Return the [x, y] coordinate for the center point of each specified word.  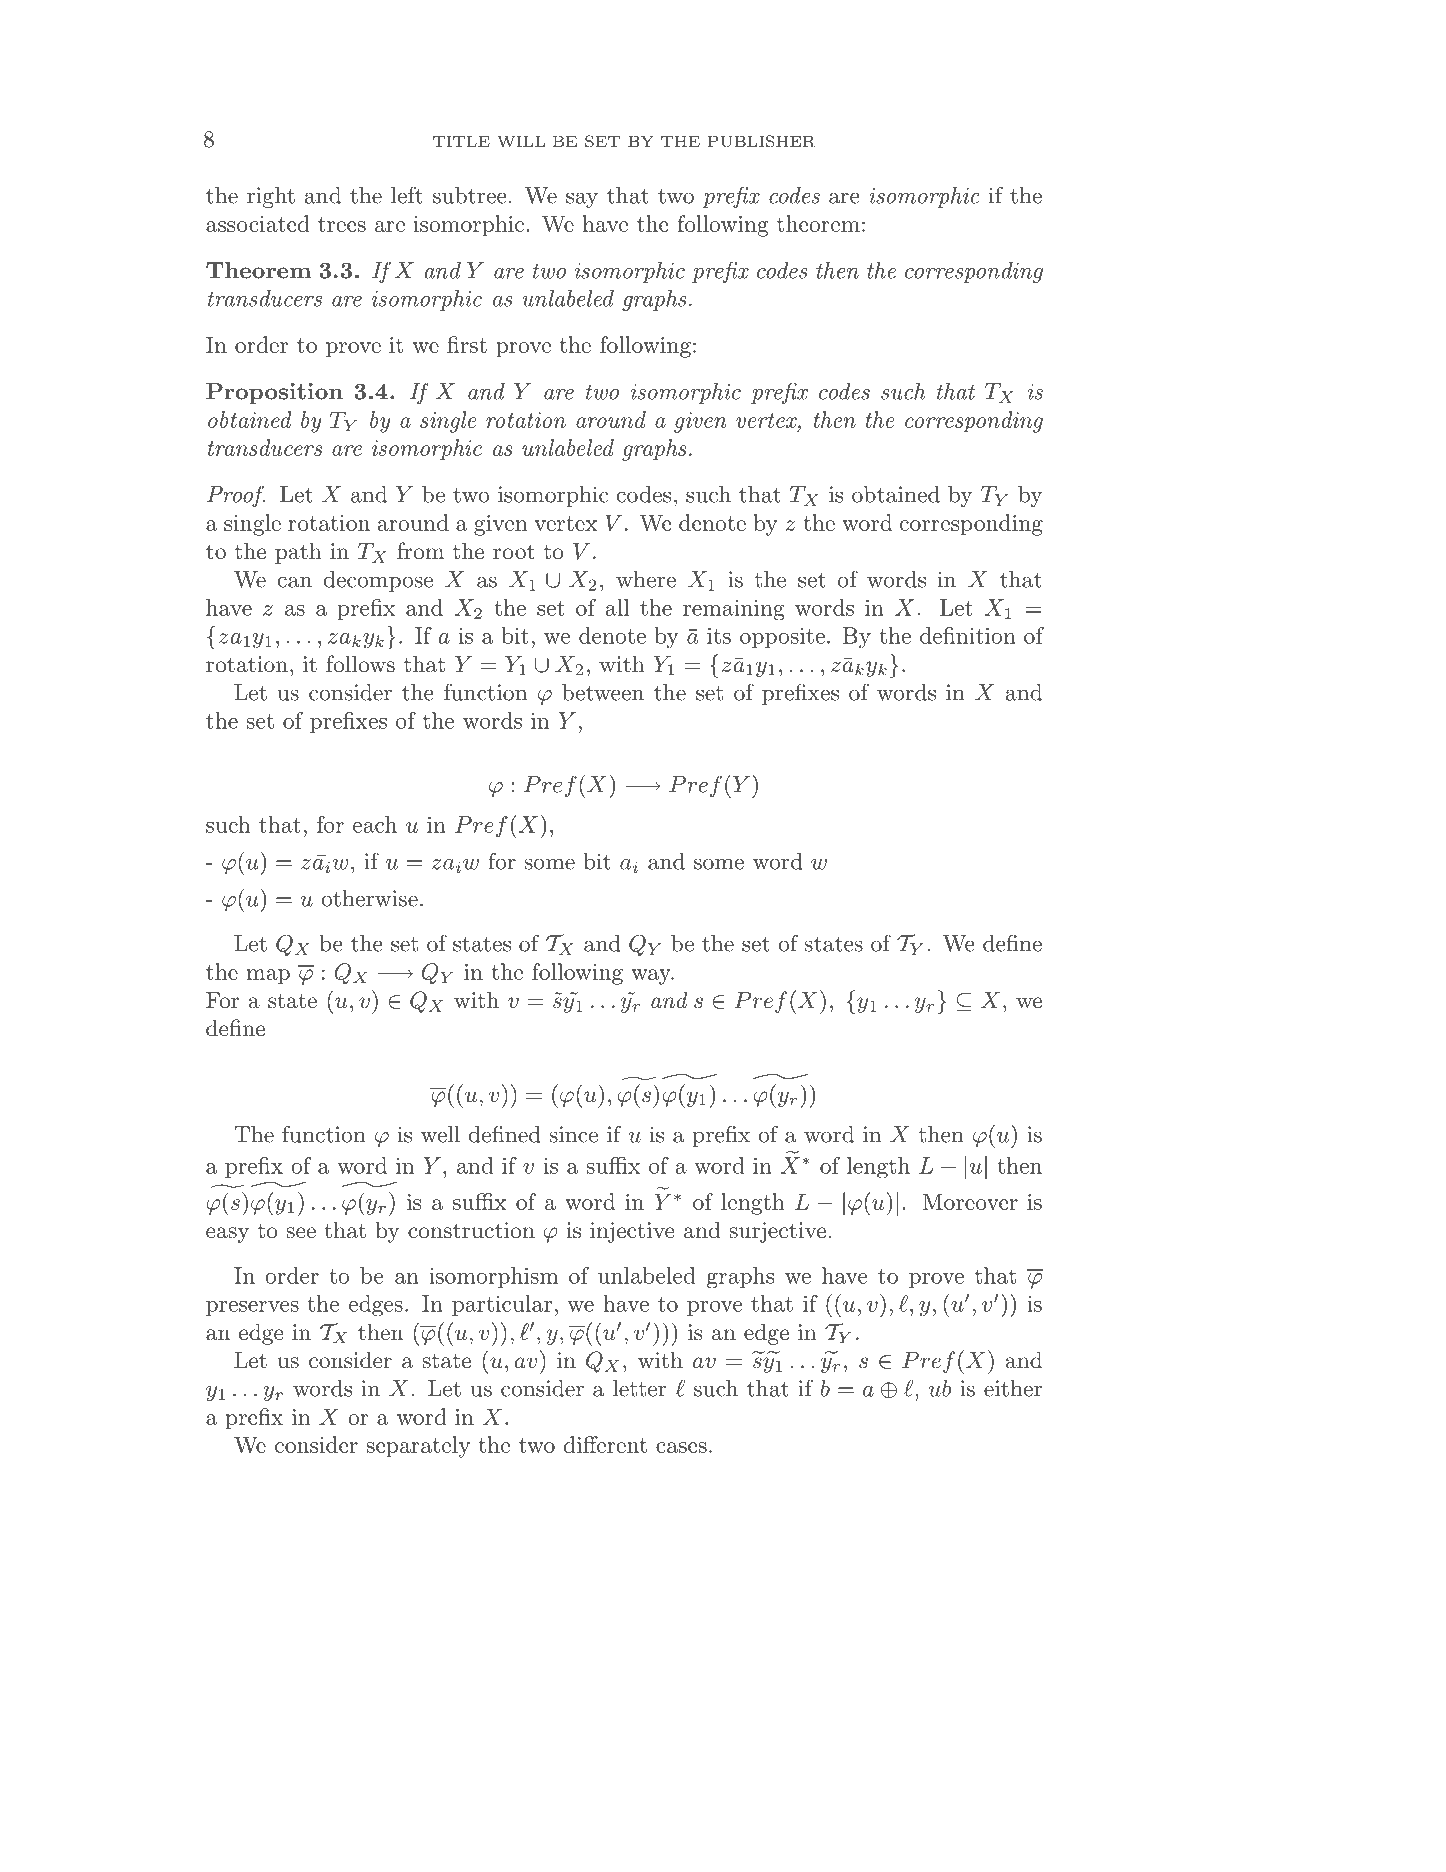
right [271, 197]
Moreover [970, 1201]
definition [968, 635]
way [652, 977]
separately [418, 1447]
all [617, 607]
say [582, 200]
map [268, 977]
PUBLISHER [762, 141]
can [295, 582]
